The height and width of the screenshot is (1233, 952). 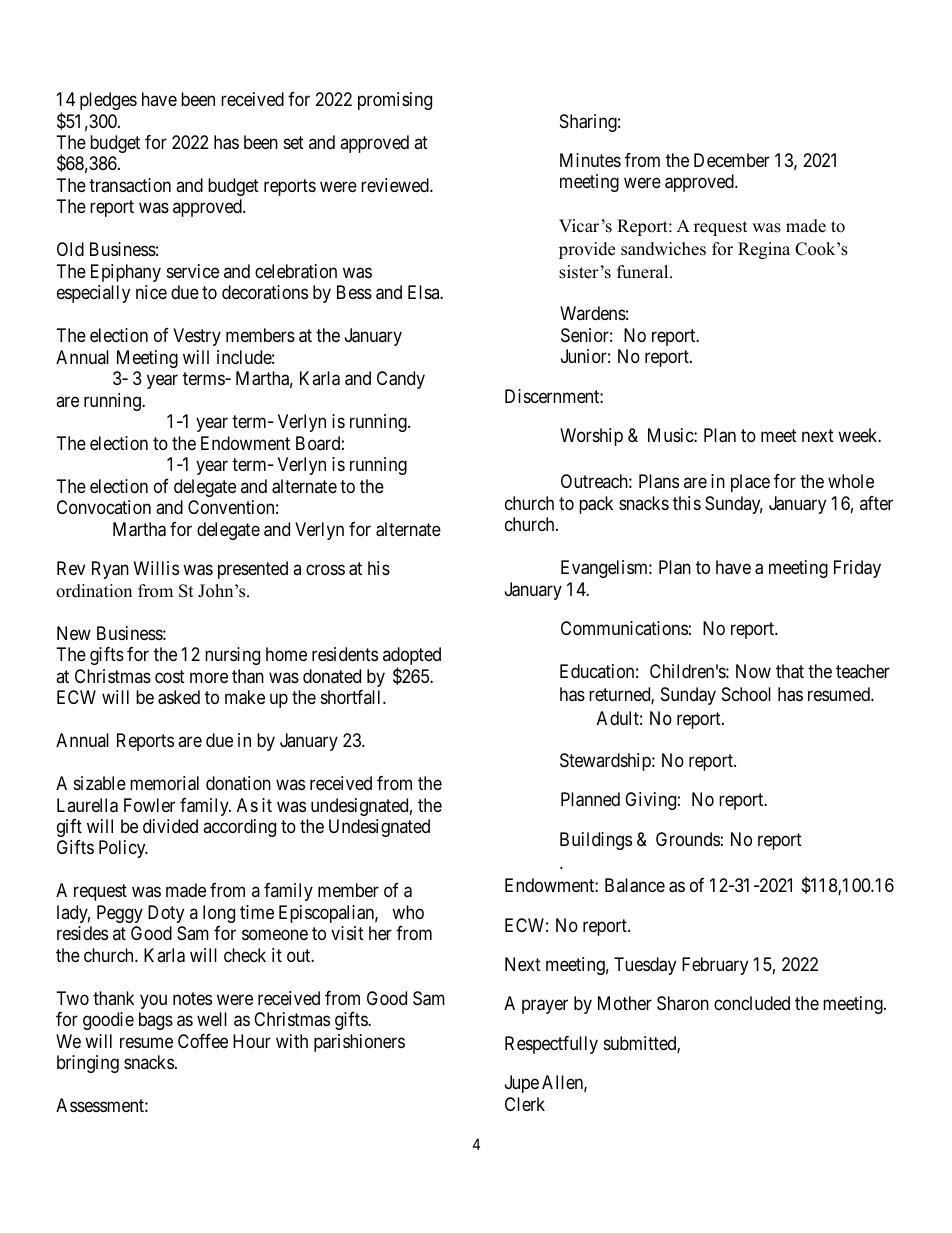 I want to click on School, so click(x=746, y=694).
